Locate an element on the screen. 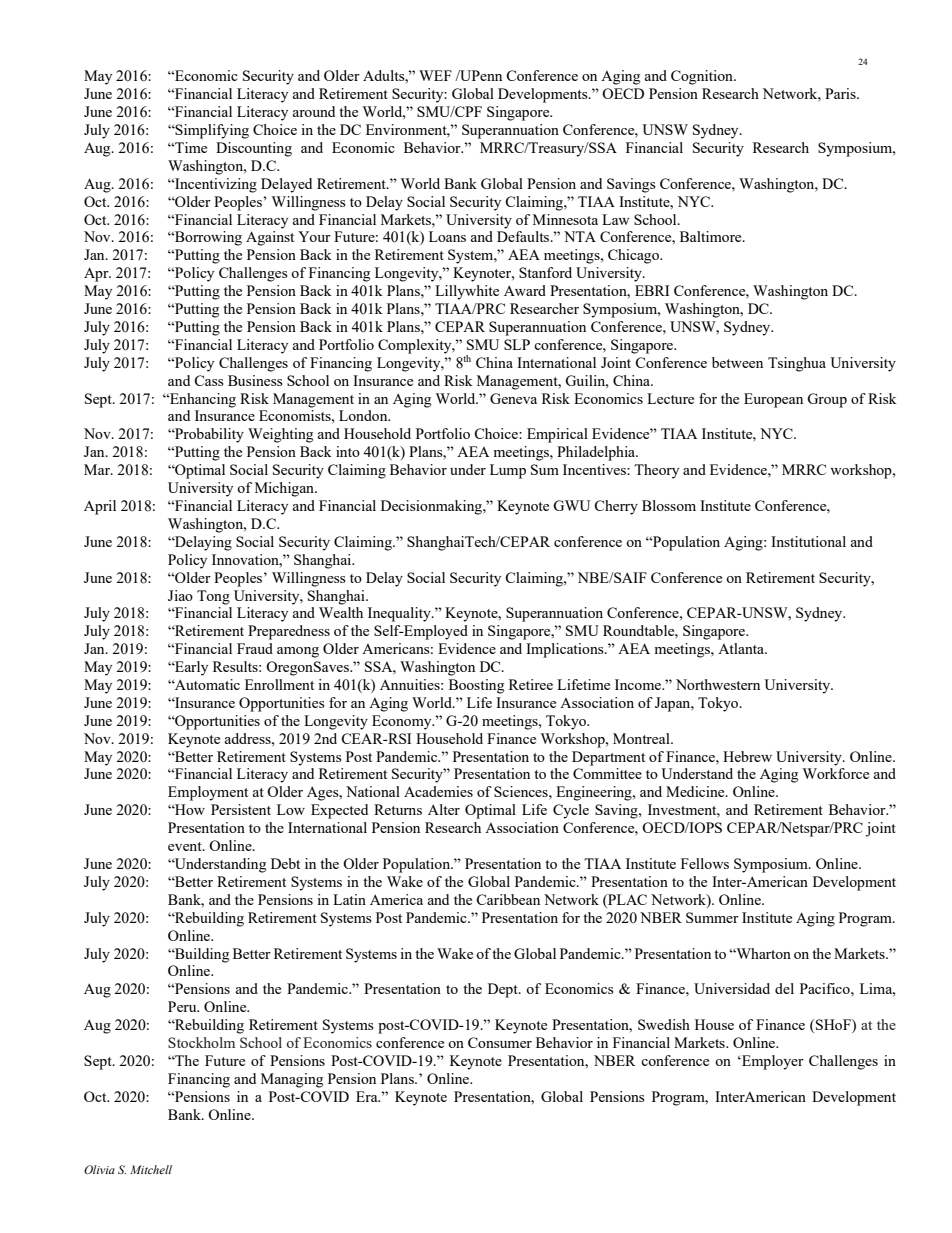  Cass is located at coordinates (209, 380).
